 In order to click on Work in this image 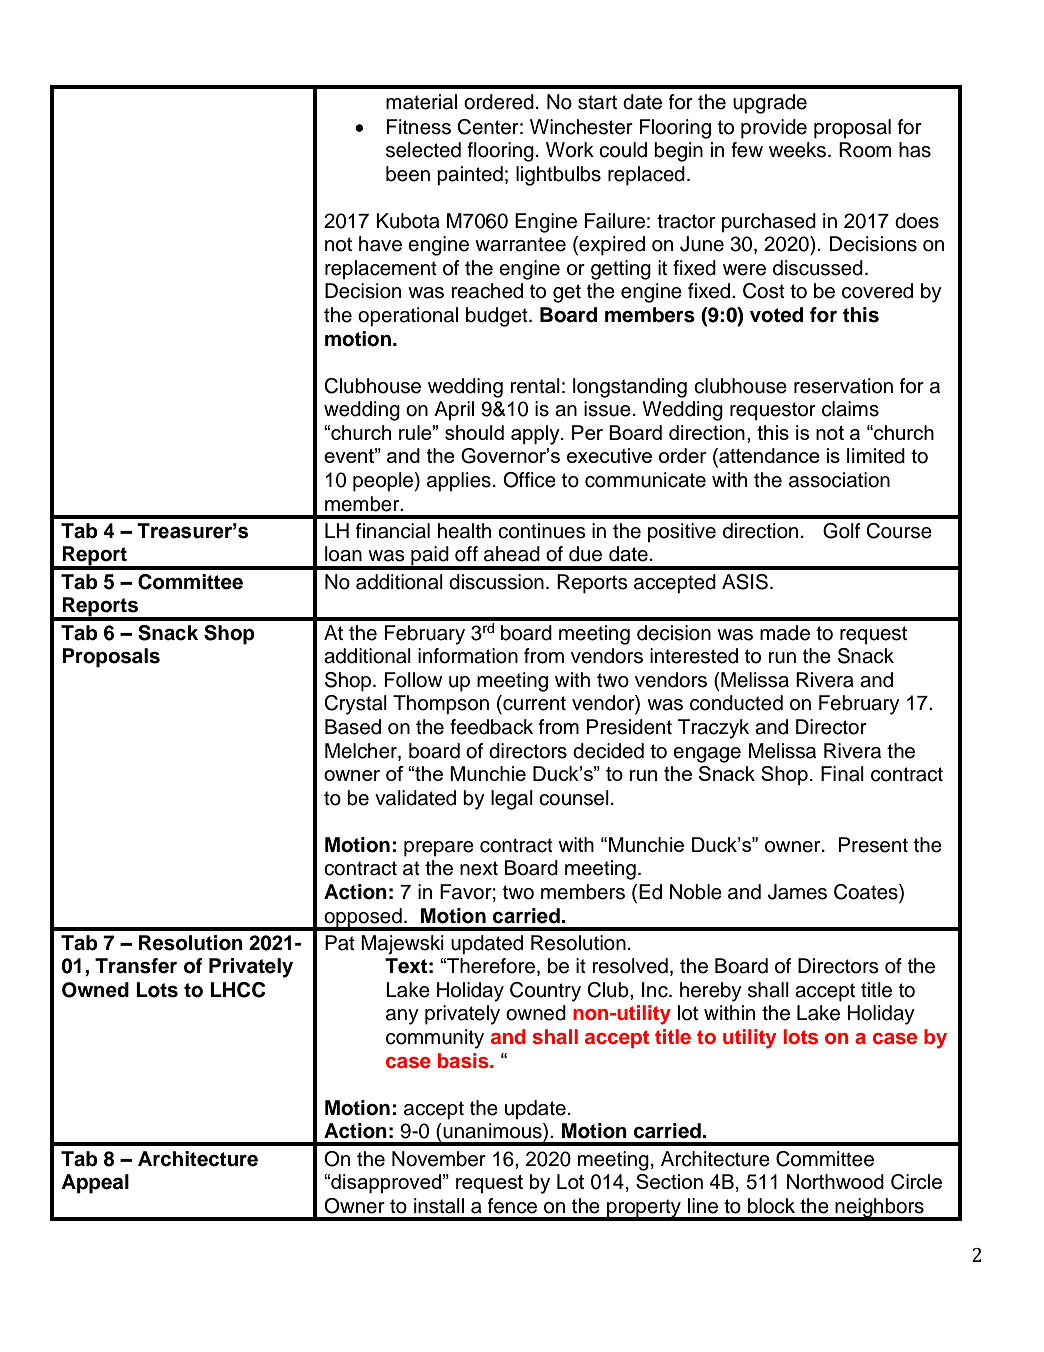, I will do `click(570, 150)`.
